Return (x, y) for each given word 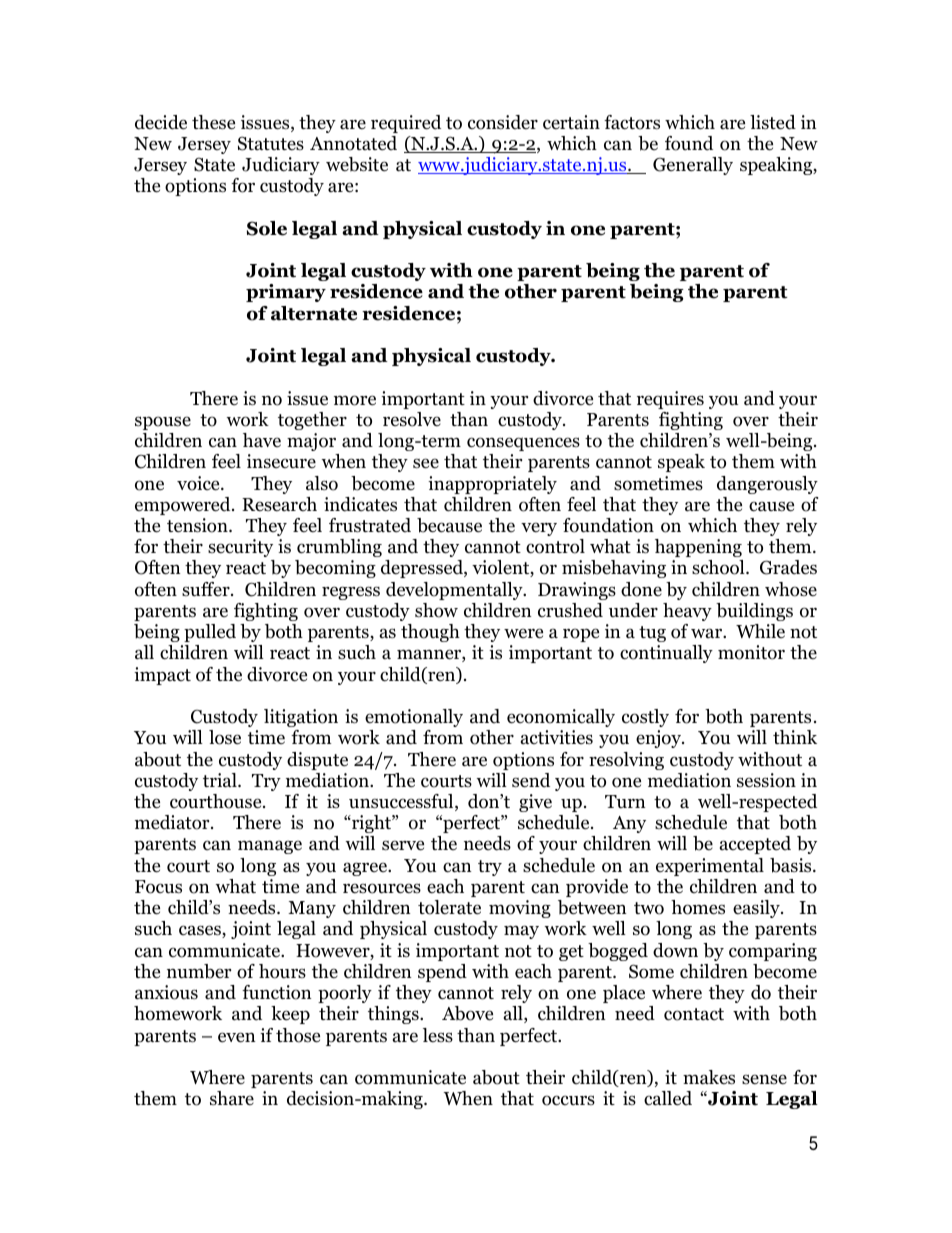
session (766, 780)
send (531, 780)
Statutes (271, 143)
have (262, 440)
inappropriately (492, 485)
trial (221, 780)
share (232, 1098)
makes (709, 1077)
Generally (693, 166)
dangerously (767, 485)
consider (503, 122)
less (438, 1035)
